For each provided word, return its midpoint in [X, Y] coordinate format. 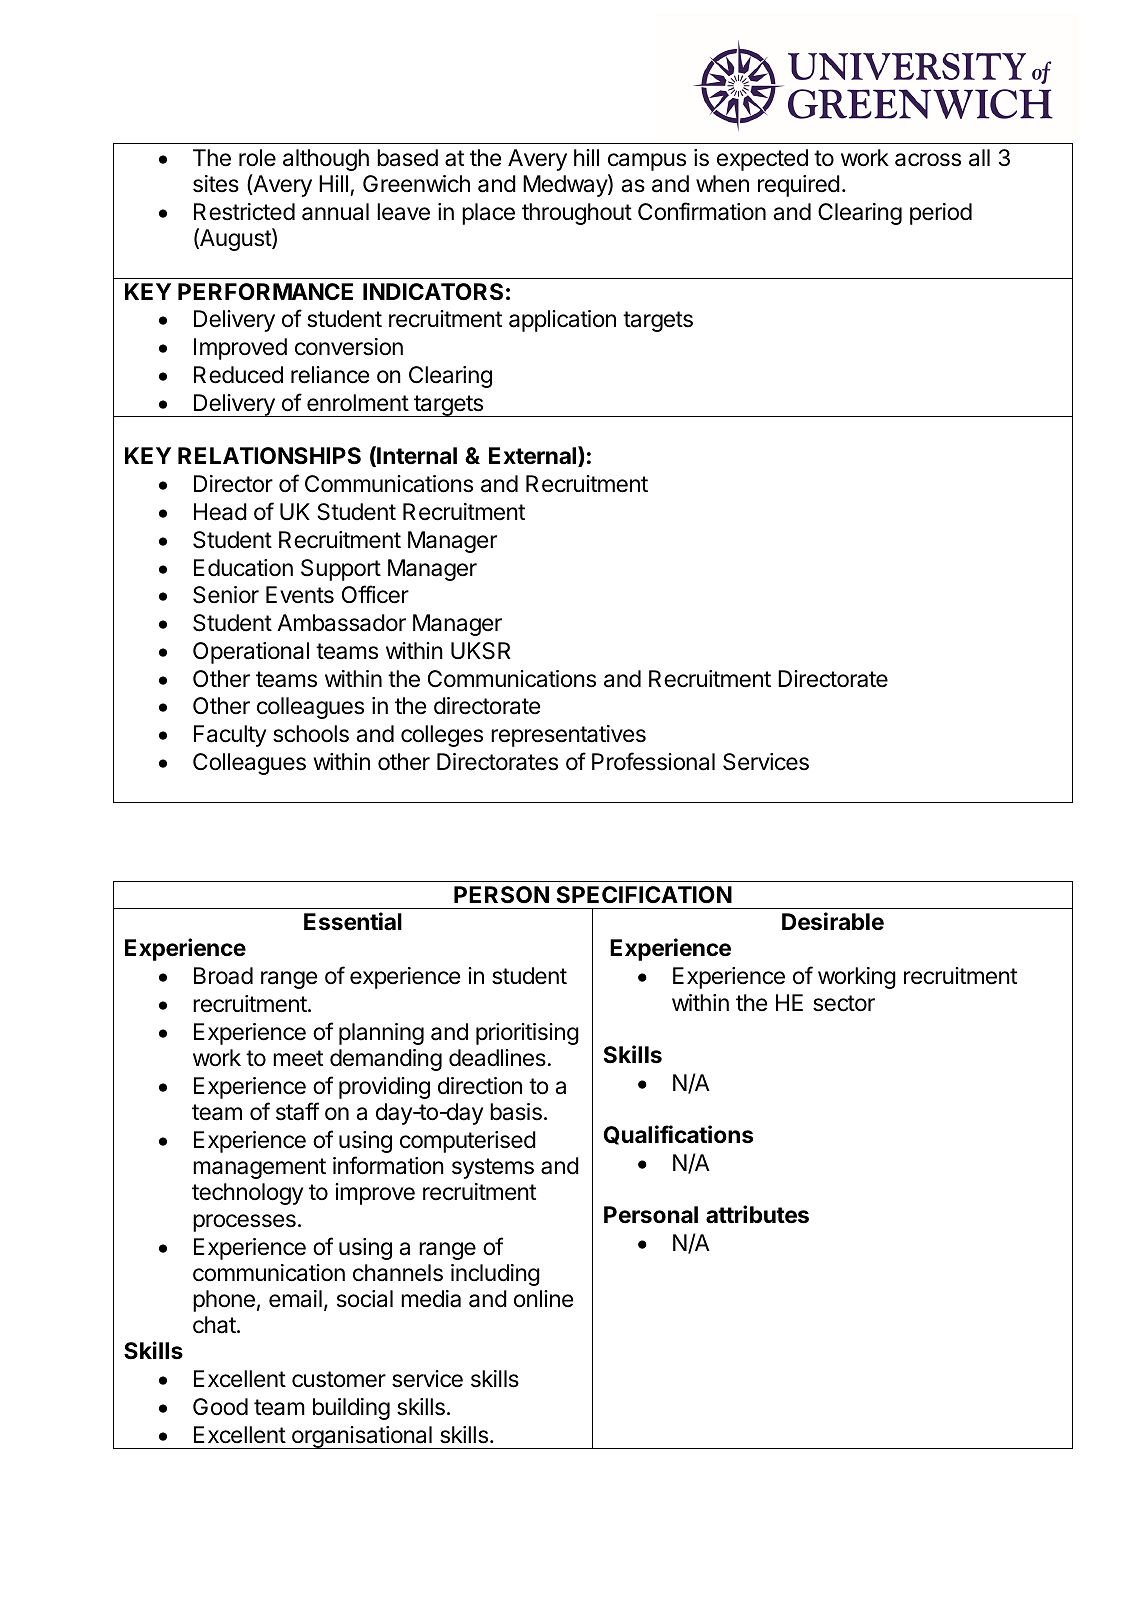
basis [516, 1112]
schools [311, 734]
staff [297, 1111]
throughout [577, 214]
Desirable [833, 921]
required [799, 186]
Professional [653, 761]
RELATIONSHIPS [269, 456]
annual [335, 212]
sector [844, 1003]
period [941, 214]
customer [339, 1379]
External [534, 456]
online [543, 1299]
